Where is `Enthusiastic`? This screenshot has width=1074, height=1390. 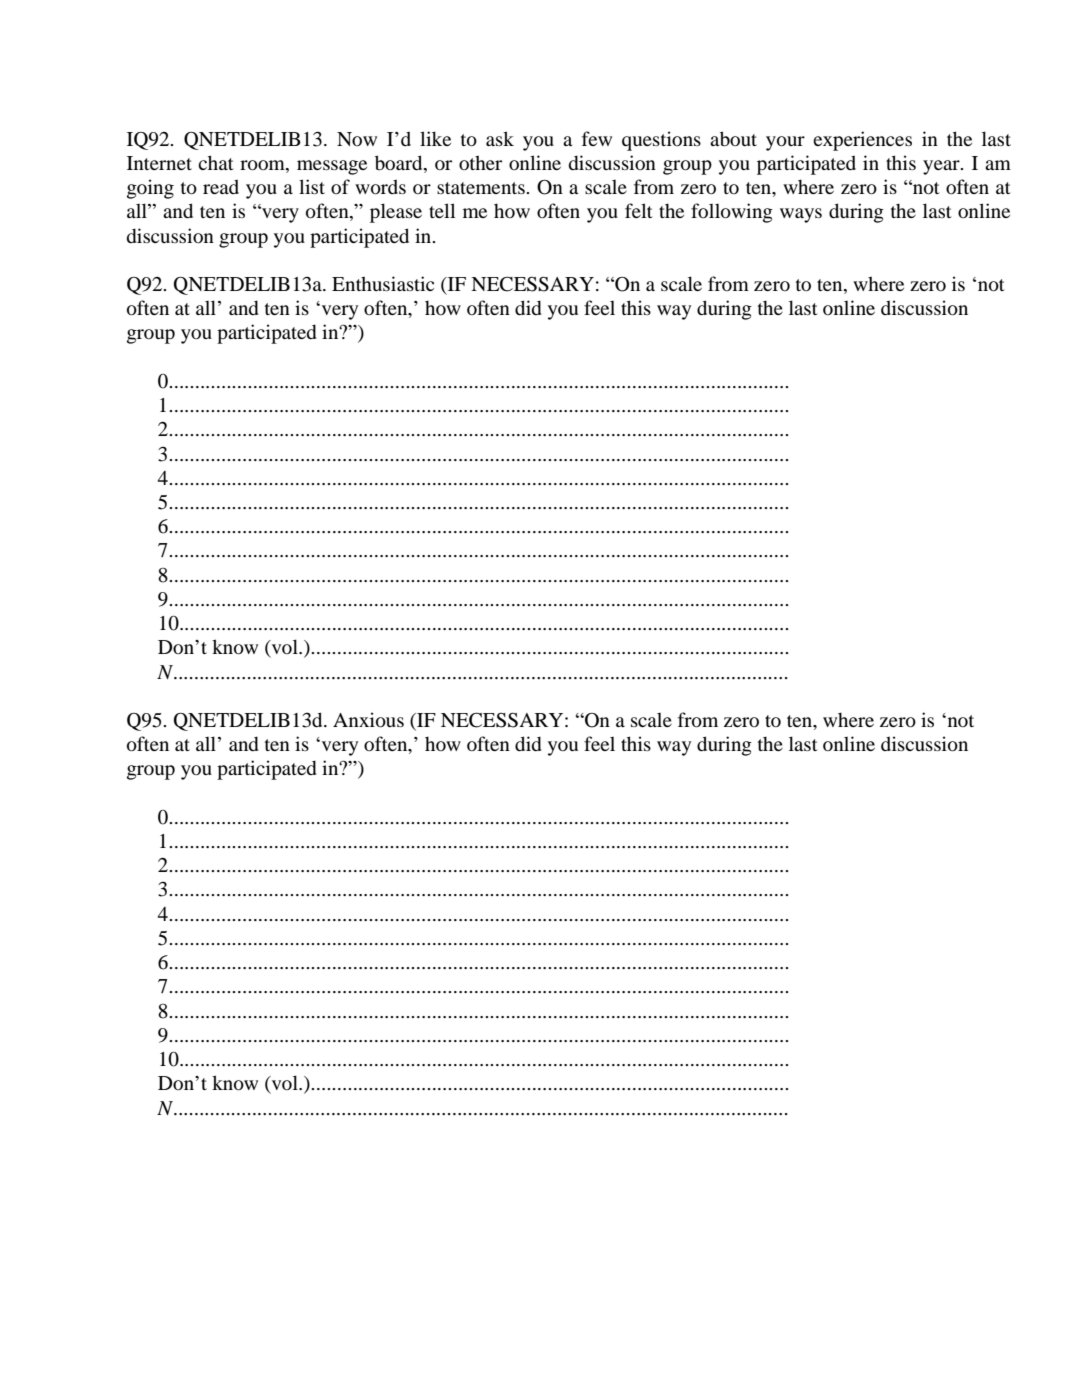 Enthusiastic is located at coordinates (383, 283).
